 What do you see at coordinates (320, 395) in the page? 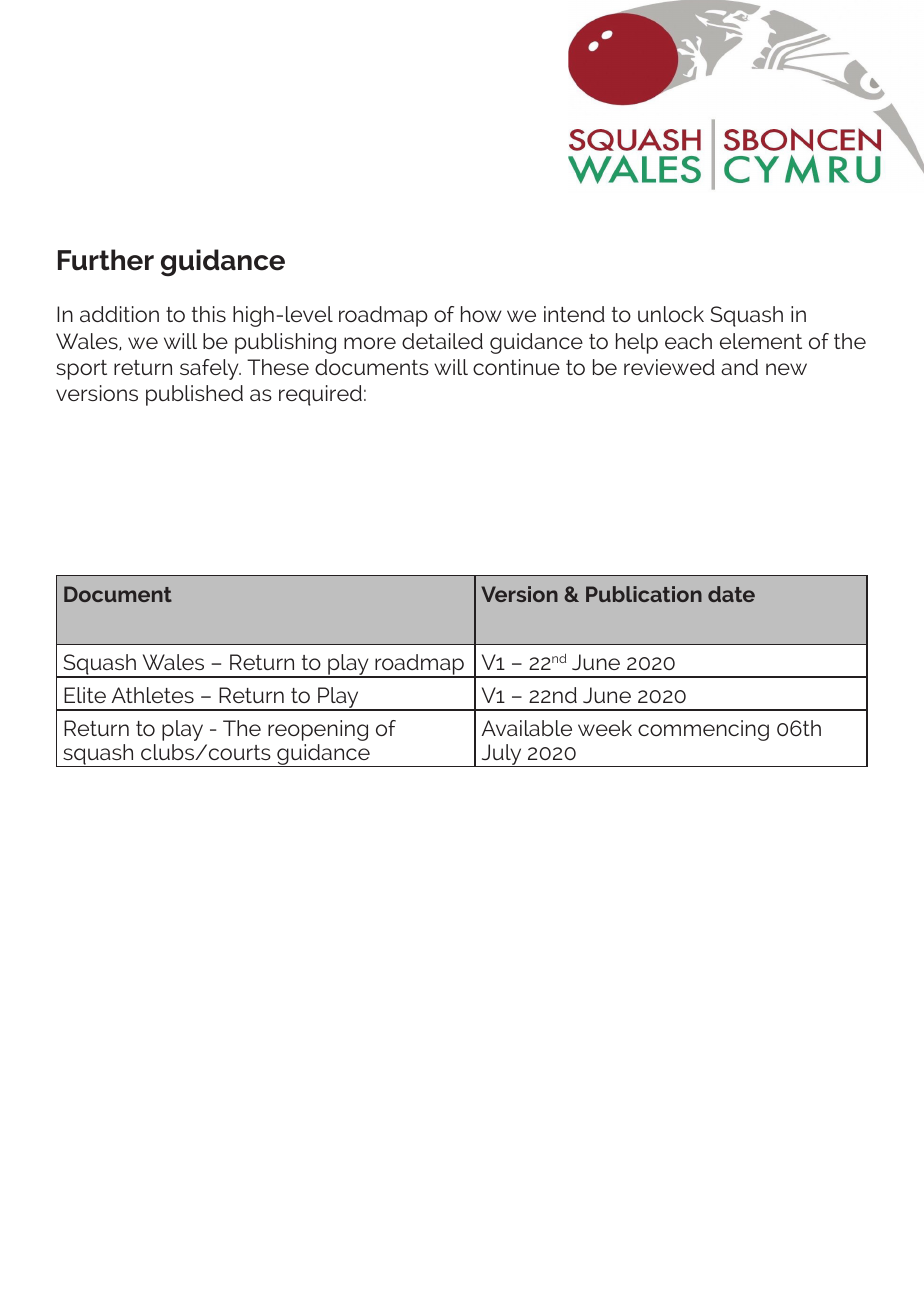
I see `required` at bounding box center [320, 395].
